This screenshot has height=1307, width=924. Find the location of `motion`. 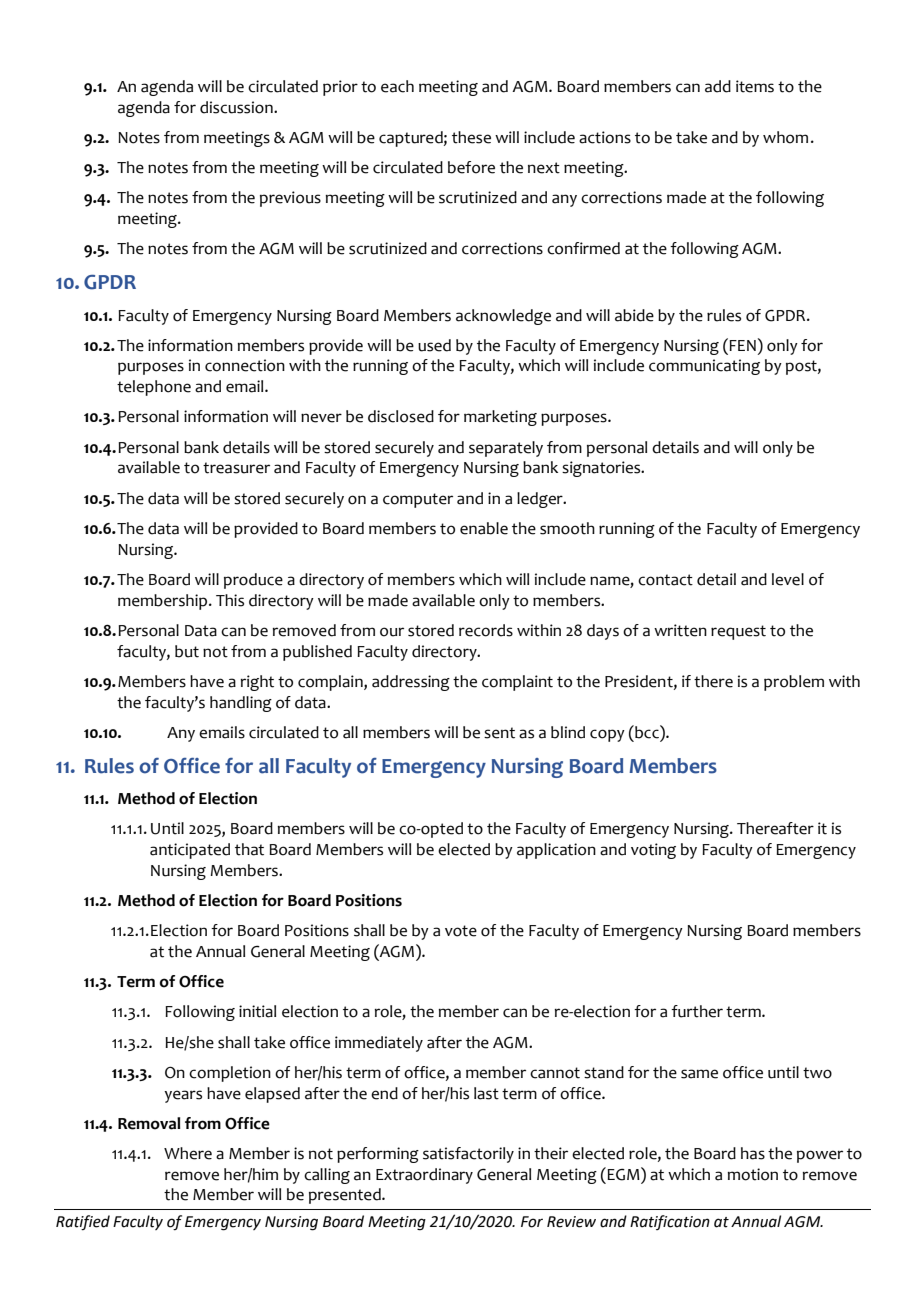

motion is located at coordinates (752, 1174).
